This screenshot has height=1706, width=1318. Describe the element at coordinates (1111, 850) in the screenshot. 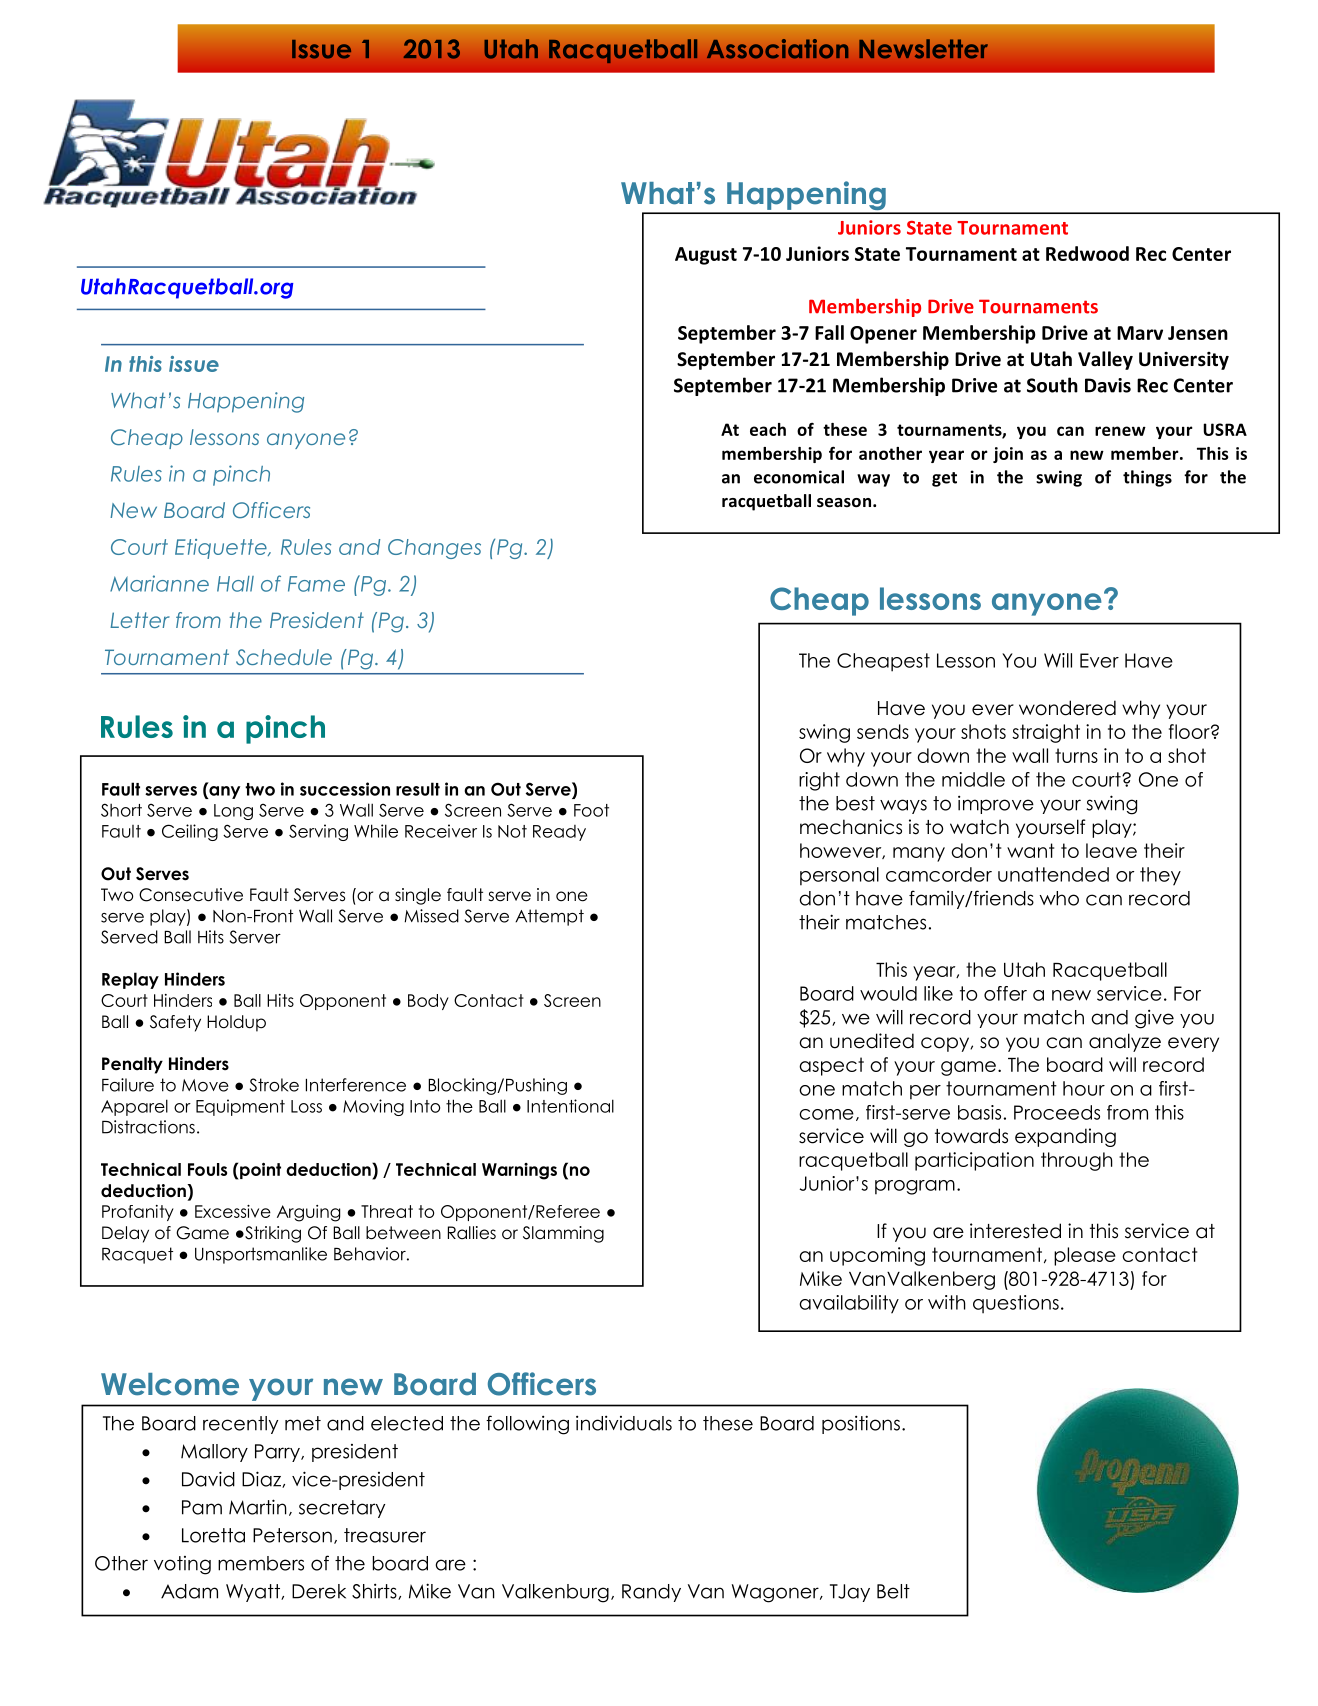

I see `leave` at that location.
